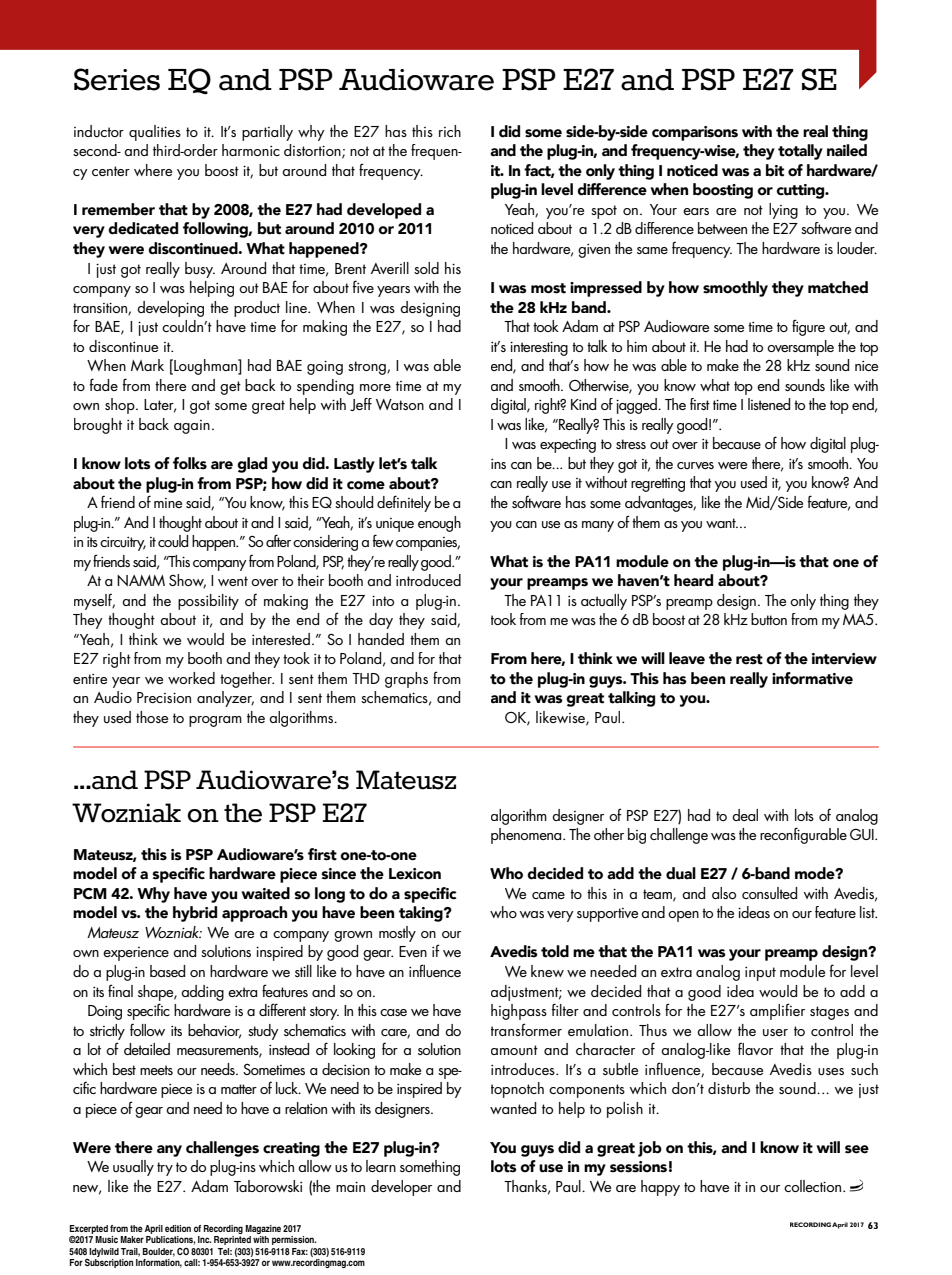 The height and width of the screenshot is (1275, 952). I want to click on edition, so click(178, 1228).
